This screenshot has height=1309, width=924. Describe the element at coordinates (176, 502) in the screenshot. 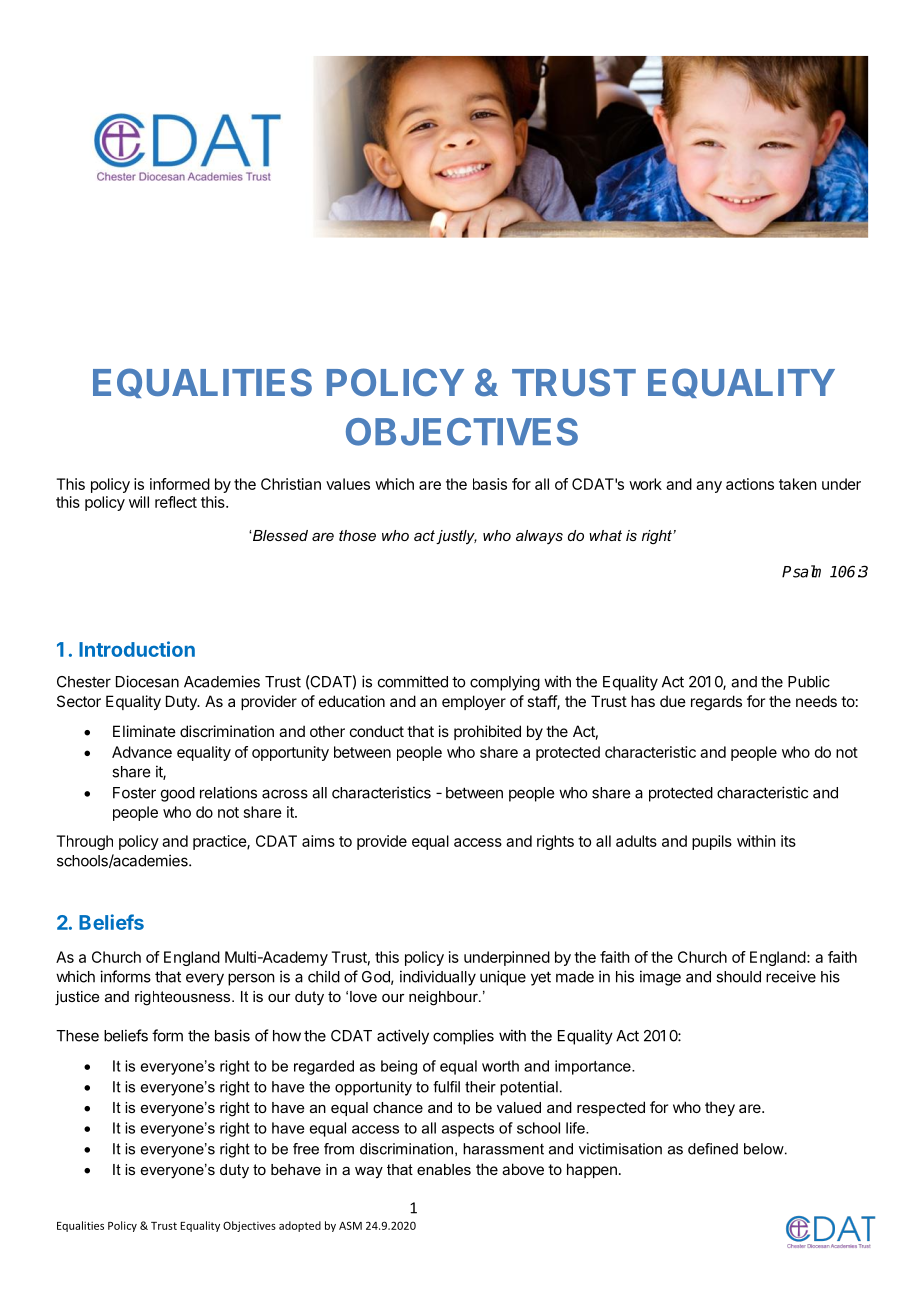

I see `reflect` at that location.
